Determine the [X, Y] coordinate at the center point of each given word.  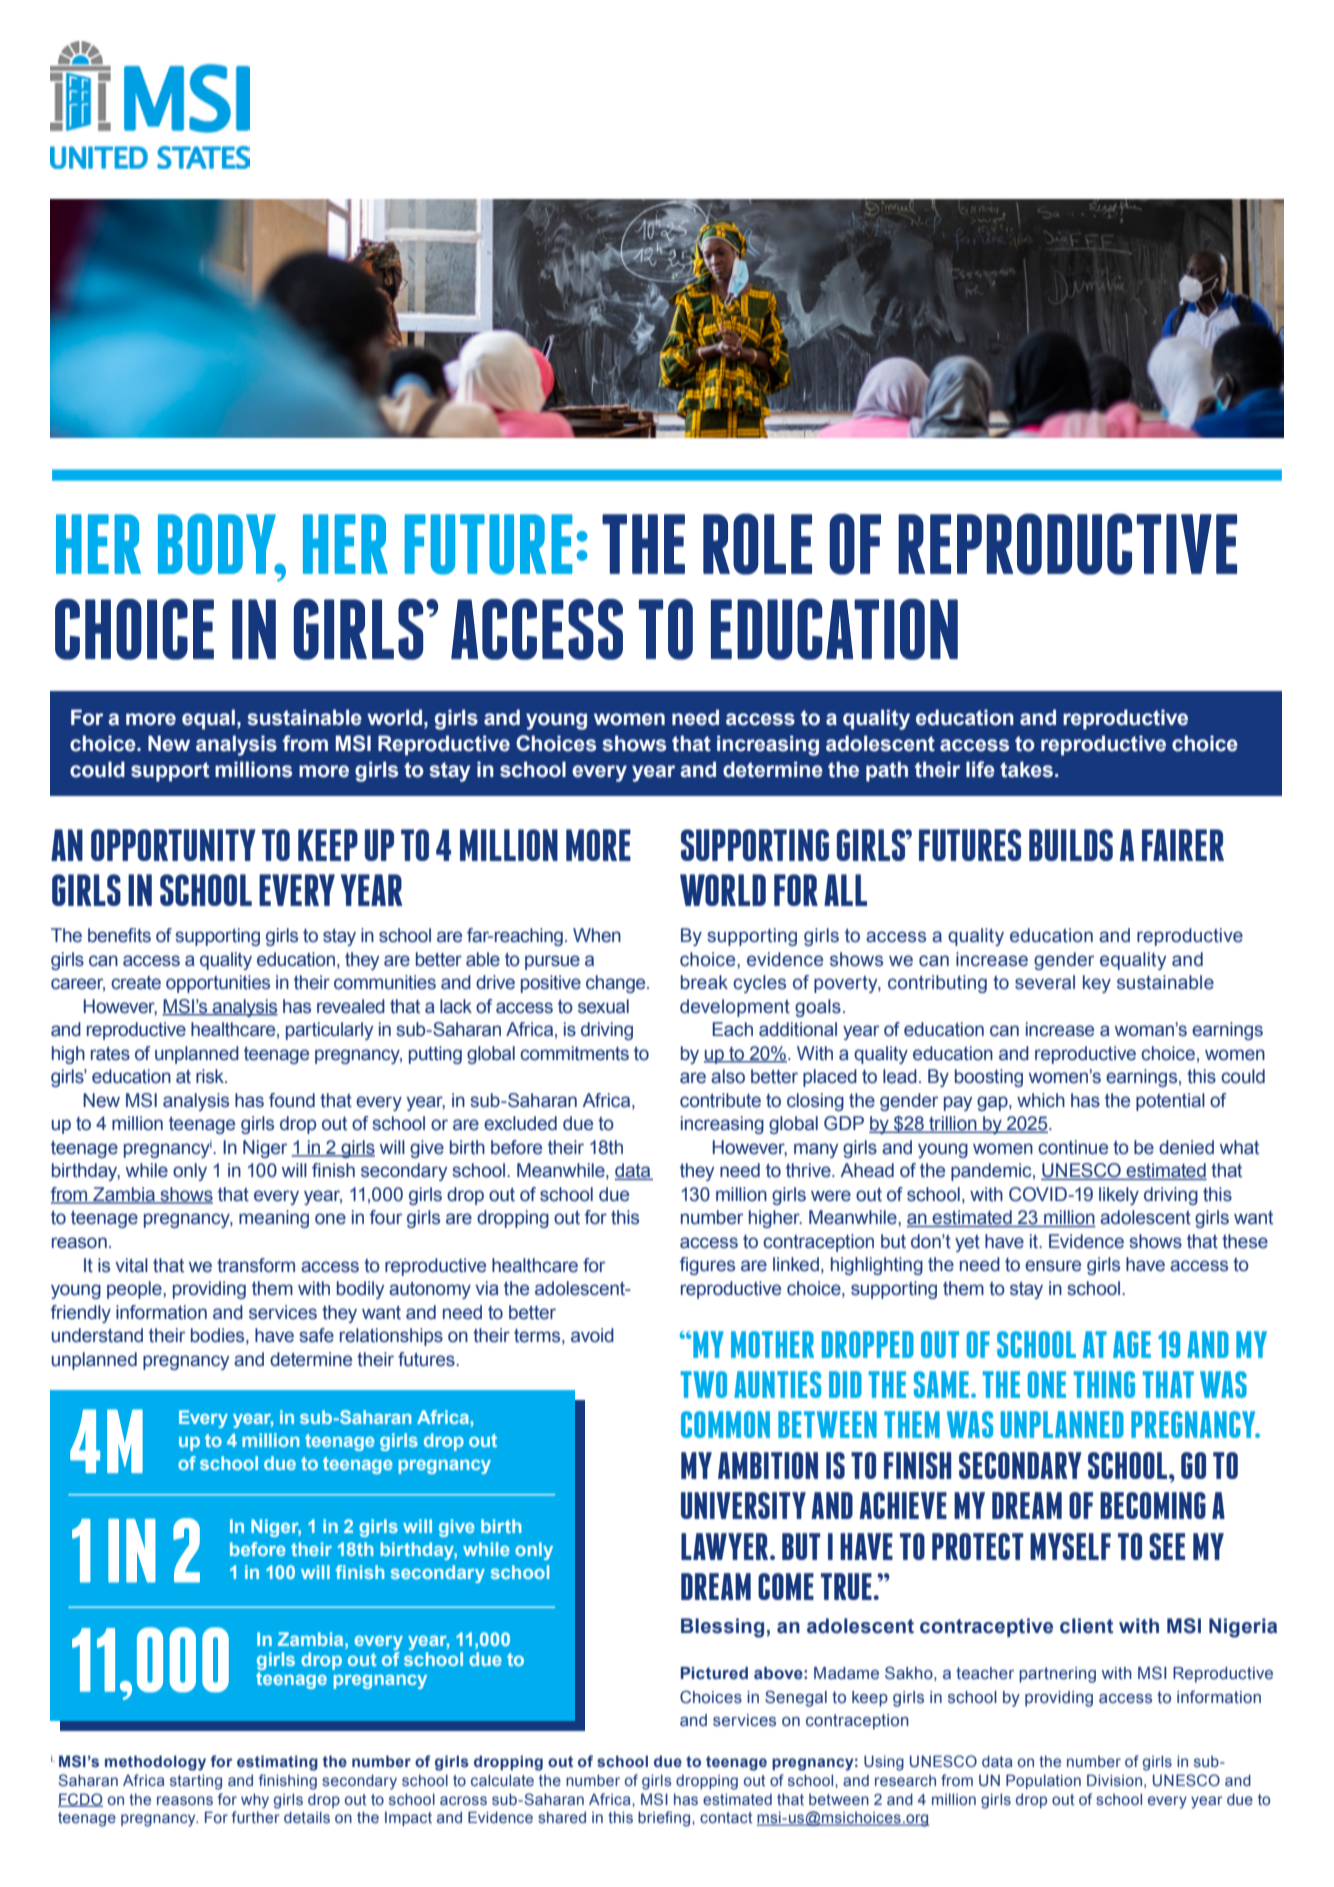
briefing [665, 1819]
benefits [119, 935]
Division [1114, 1780]
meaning [274, 1219]
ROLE [757, 544]
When [597, 935]
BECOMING [1153, 1505]
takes [1028, 769]
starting [196, 1782]
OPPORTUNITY [173, 845]
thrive [809, 1170]
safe [316, 1335]
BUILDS [1071, 845]
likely [1119, 1196]
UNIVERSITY [743, 1505]
